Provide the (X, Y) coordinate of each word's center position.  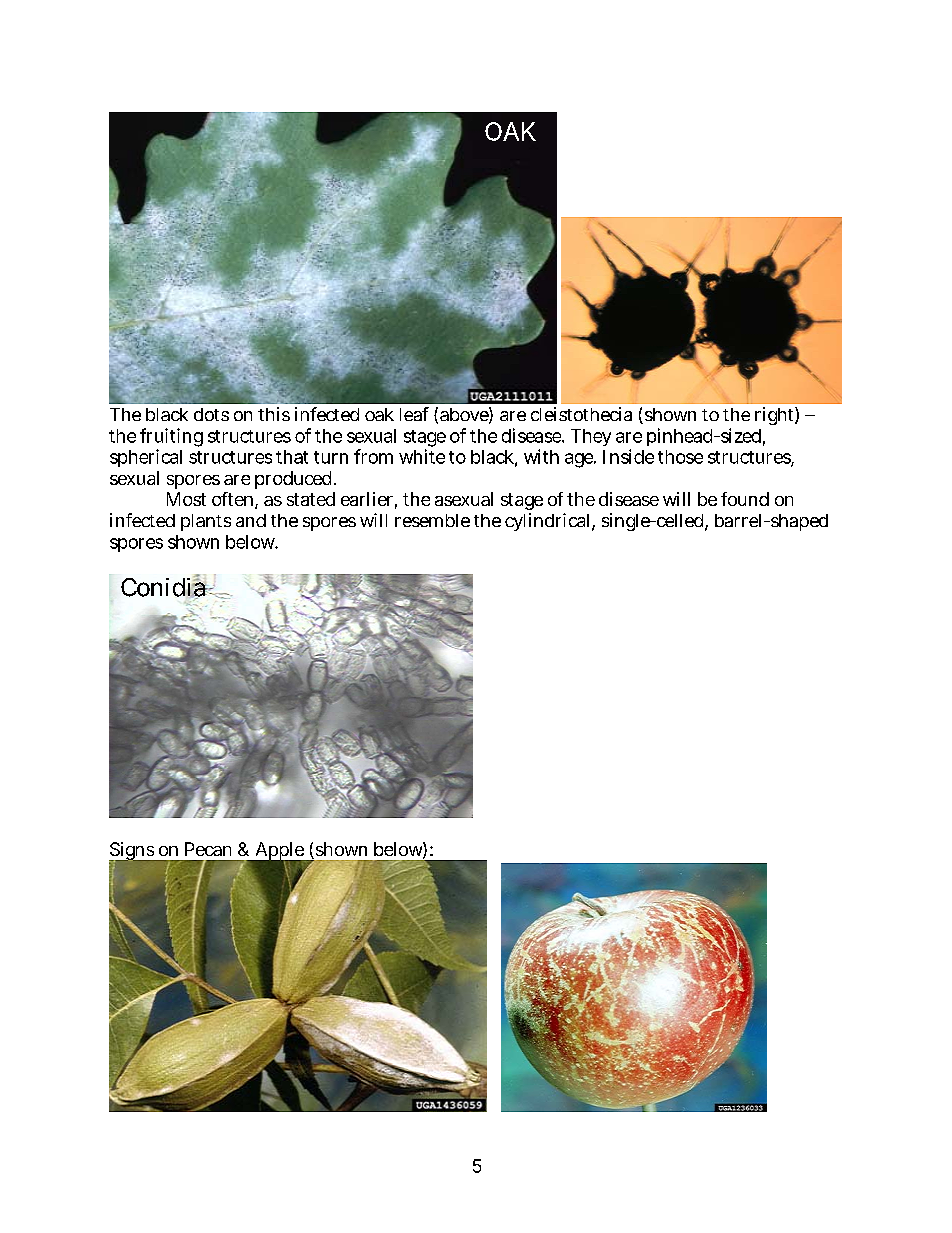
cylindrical (549, 522)
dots (211, 414)
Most (186, 499)
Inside (628, 456)
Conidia (164, 587)
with (541, 456)
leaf (414, 414)
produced (293, 480)
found (745, 499)
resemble (432, 520)
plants (206, 522)
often (234, 500)
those (680, 457)
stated (311, 499)
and (251, 520)
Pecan (208, 849)
